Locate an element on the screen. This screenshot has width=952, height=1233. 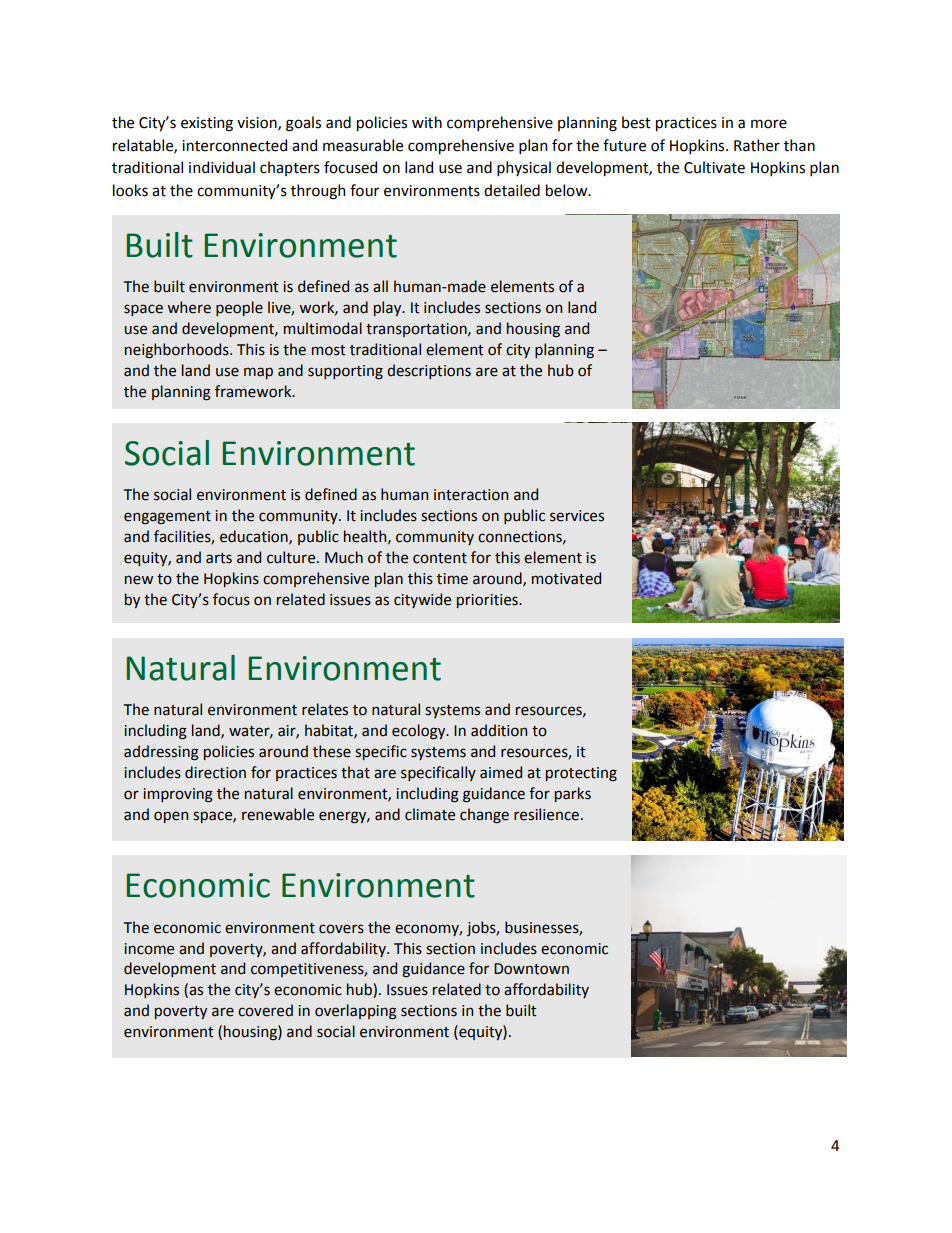
time is located at coordinates (452, 579).
